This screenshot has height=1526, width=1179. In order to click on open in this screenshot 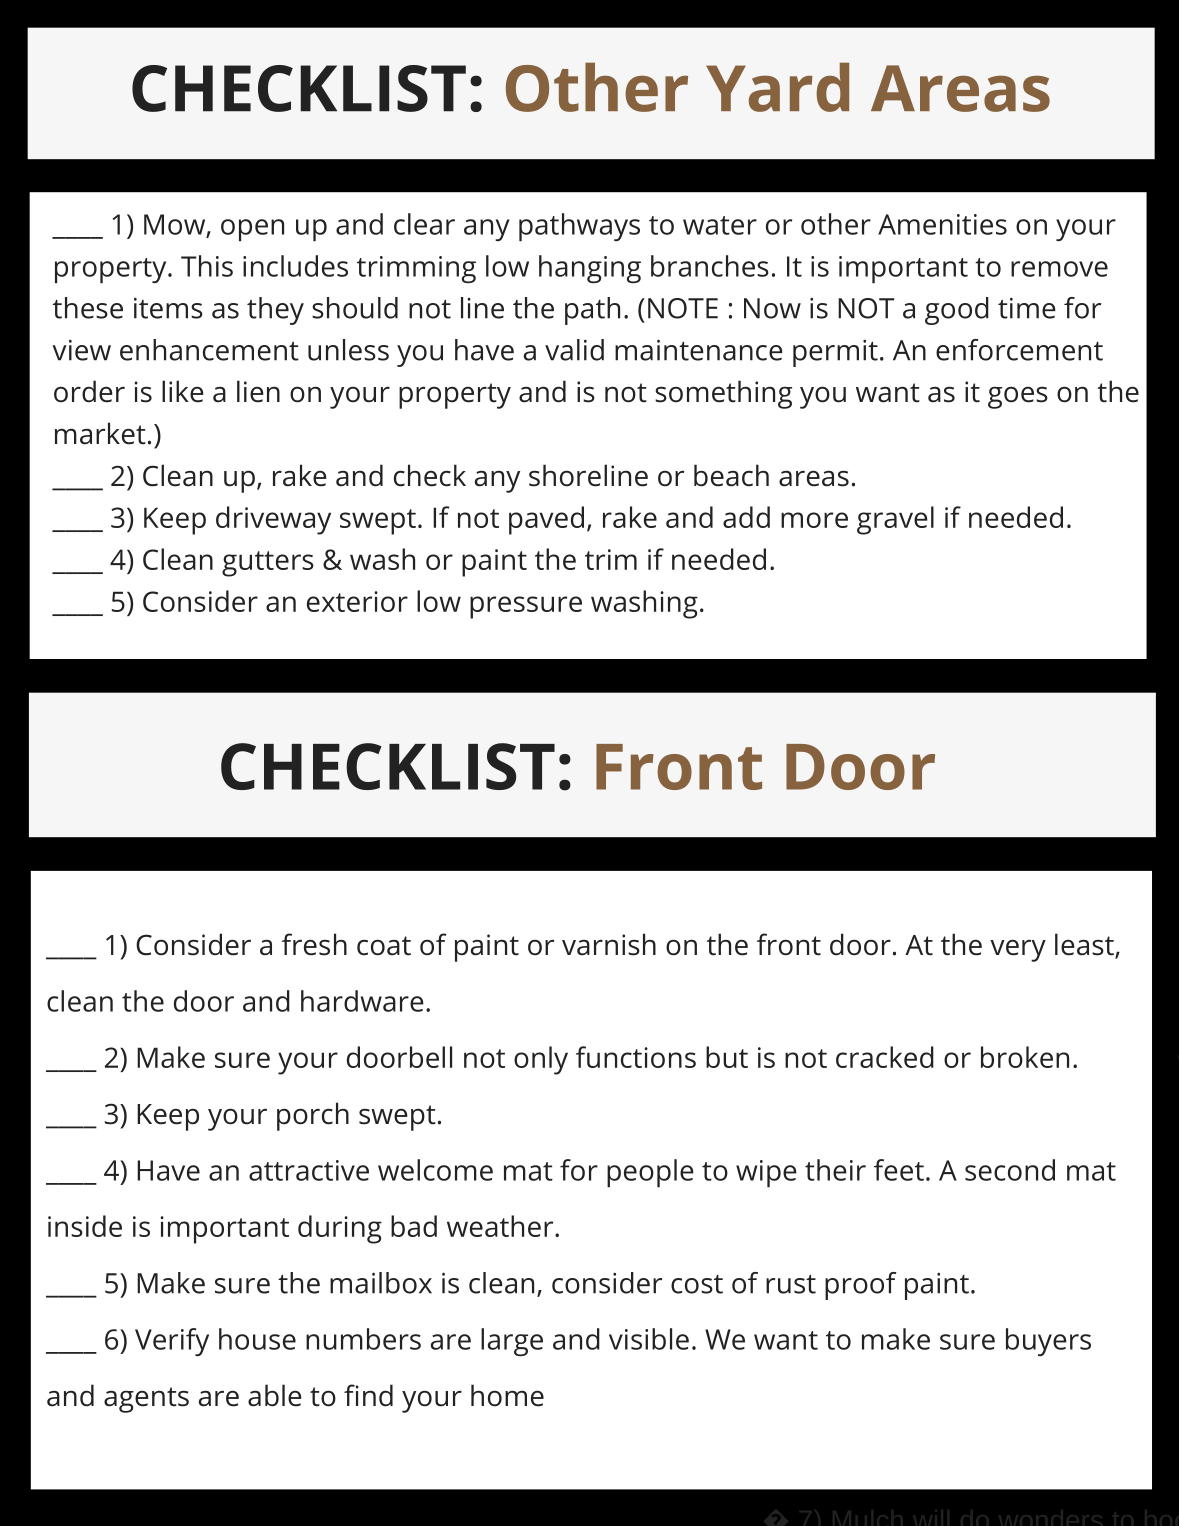, I will do `click(252, 230)`.
